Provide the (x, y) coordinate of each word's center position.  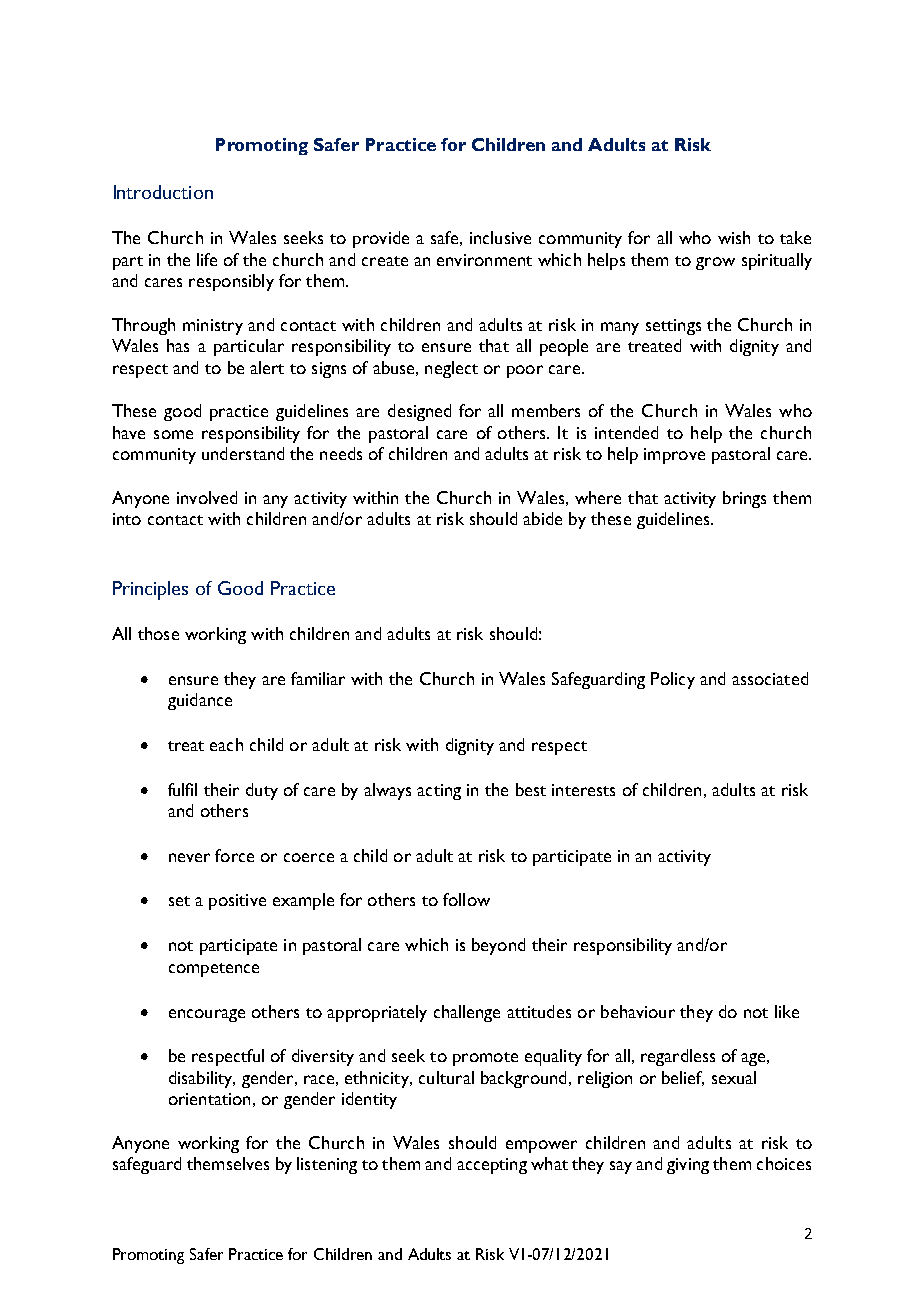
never (189, 857)
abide (542, 518)
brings (744, 499)
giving (688, 1166)
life (207, 259)
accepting (492, 1166)
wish (734, 237)
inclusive (500, 237)
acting (439, 792)
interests (583, 790)
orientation (209, 1099)
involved (207, 497)
